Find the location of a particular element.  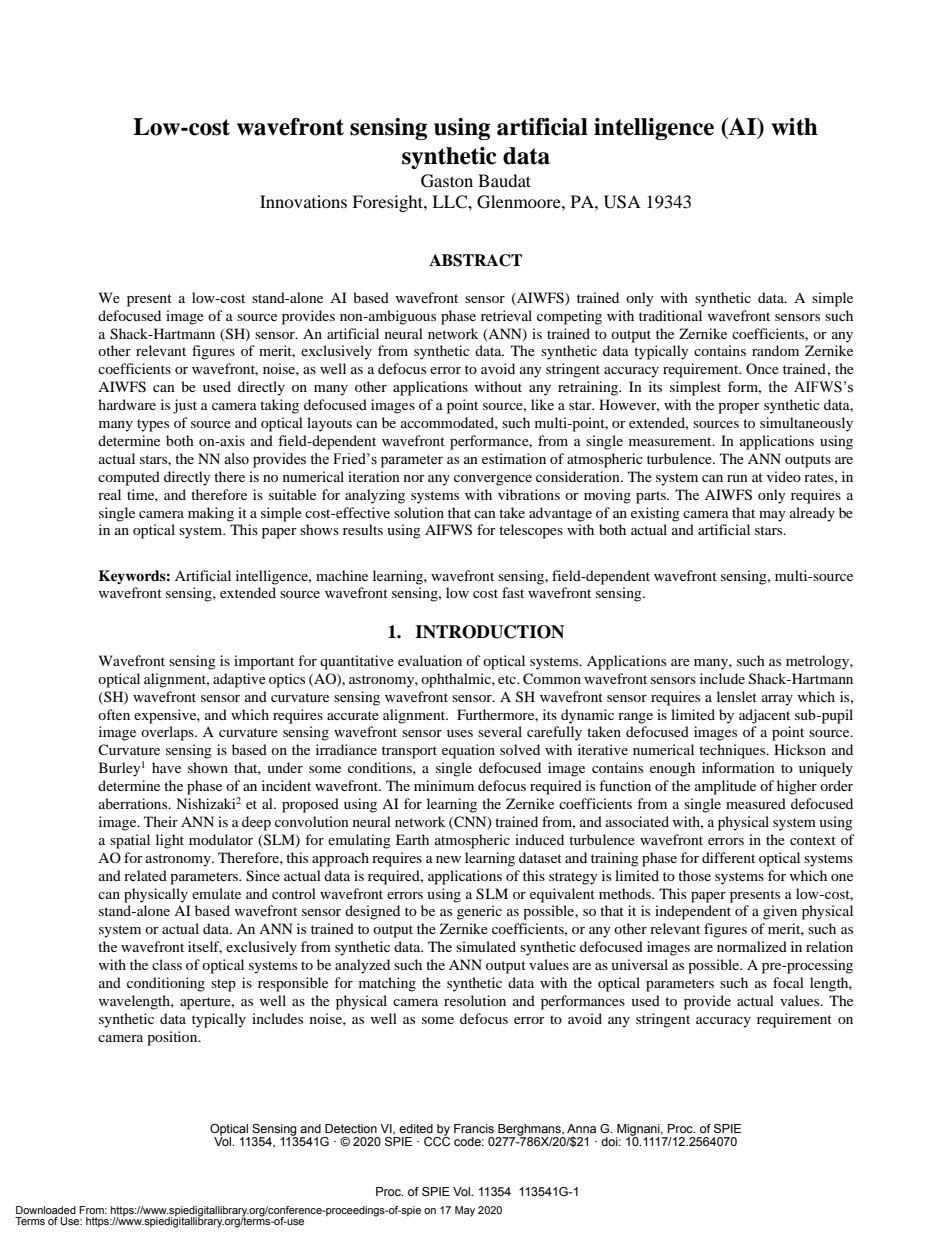

often is located at coordinates (114, 714).
